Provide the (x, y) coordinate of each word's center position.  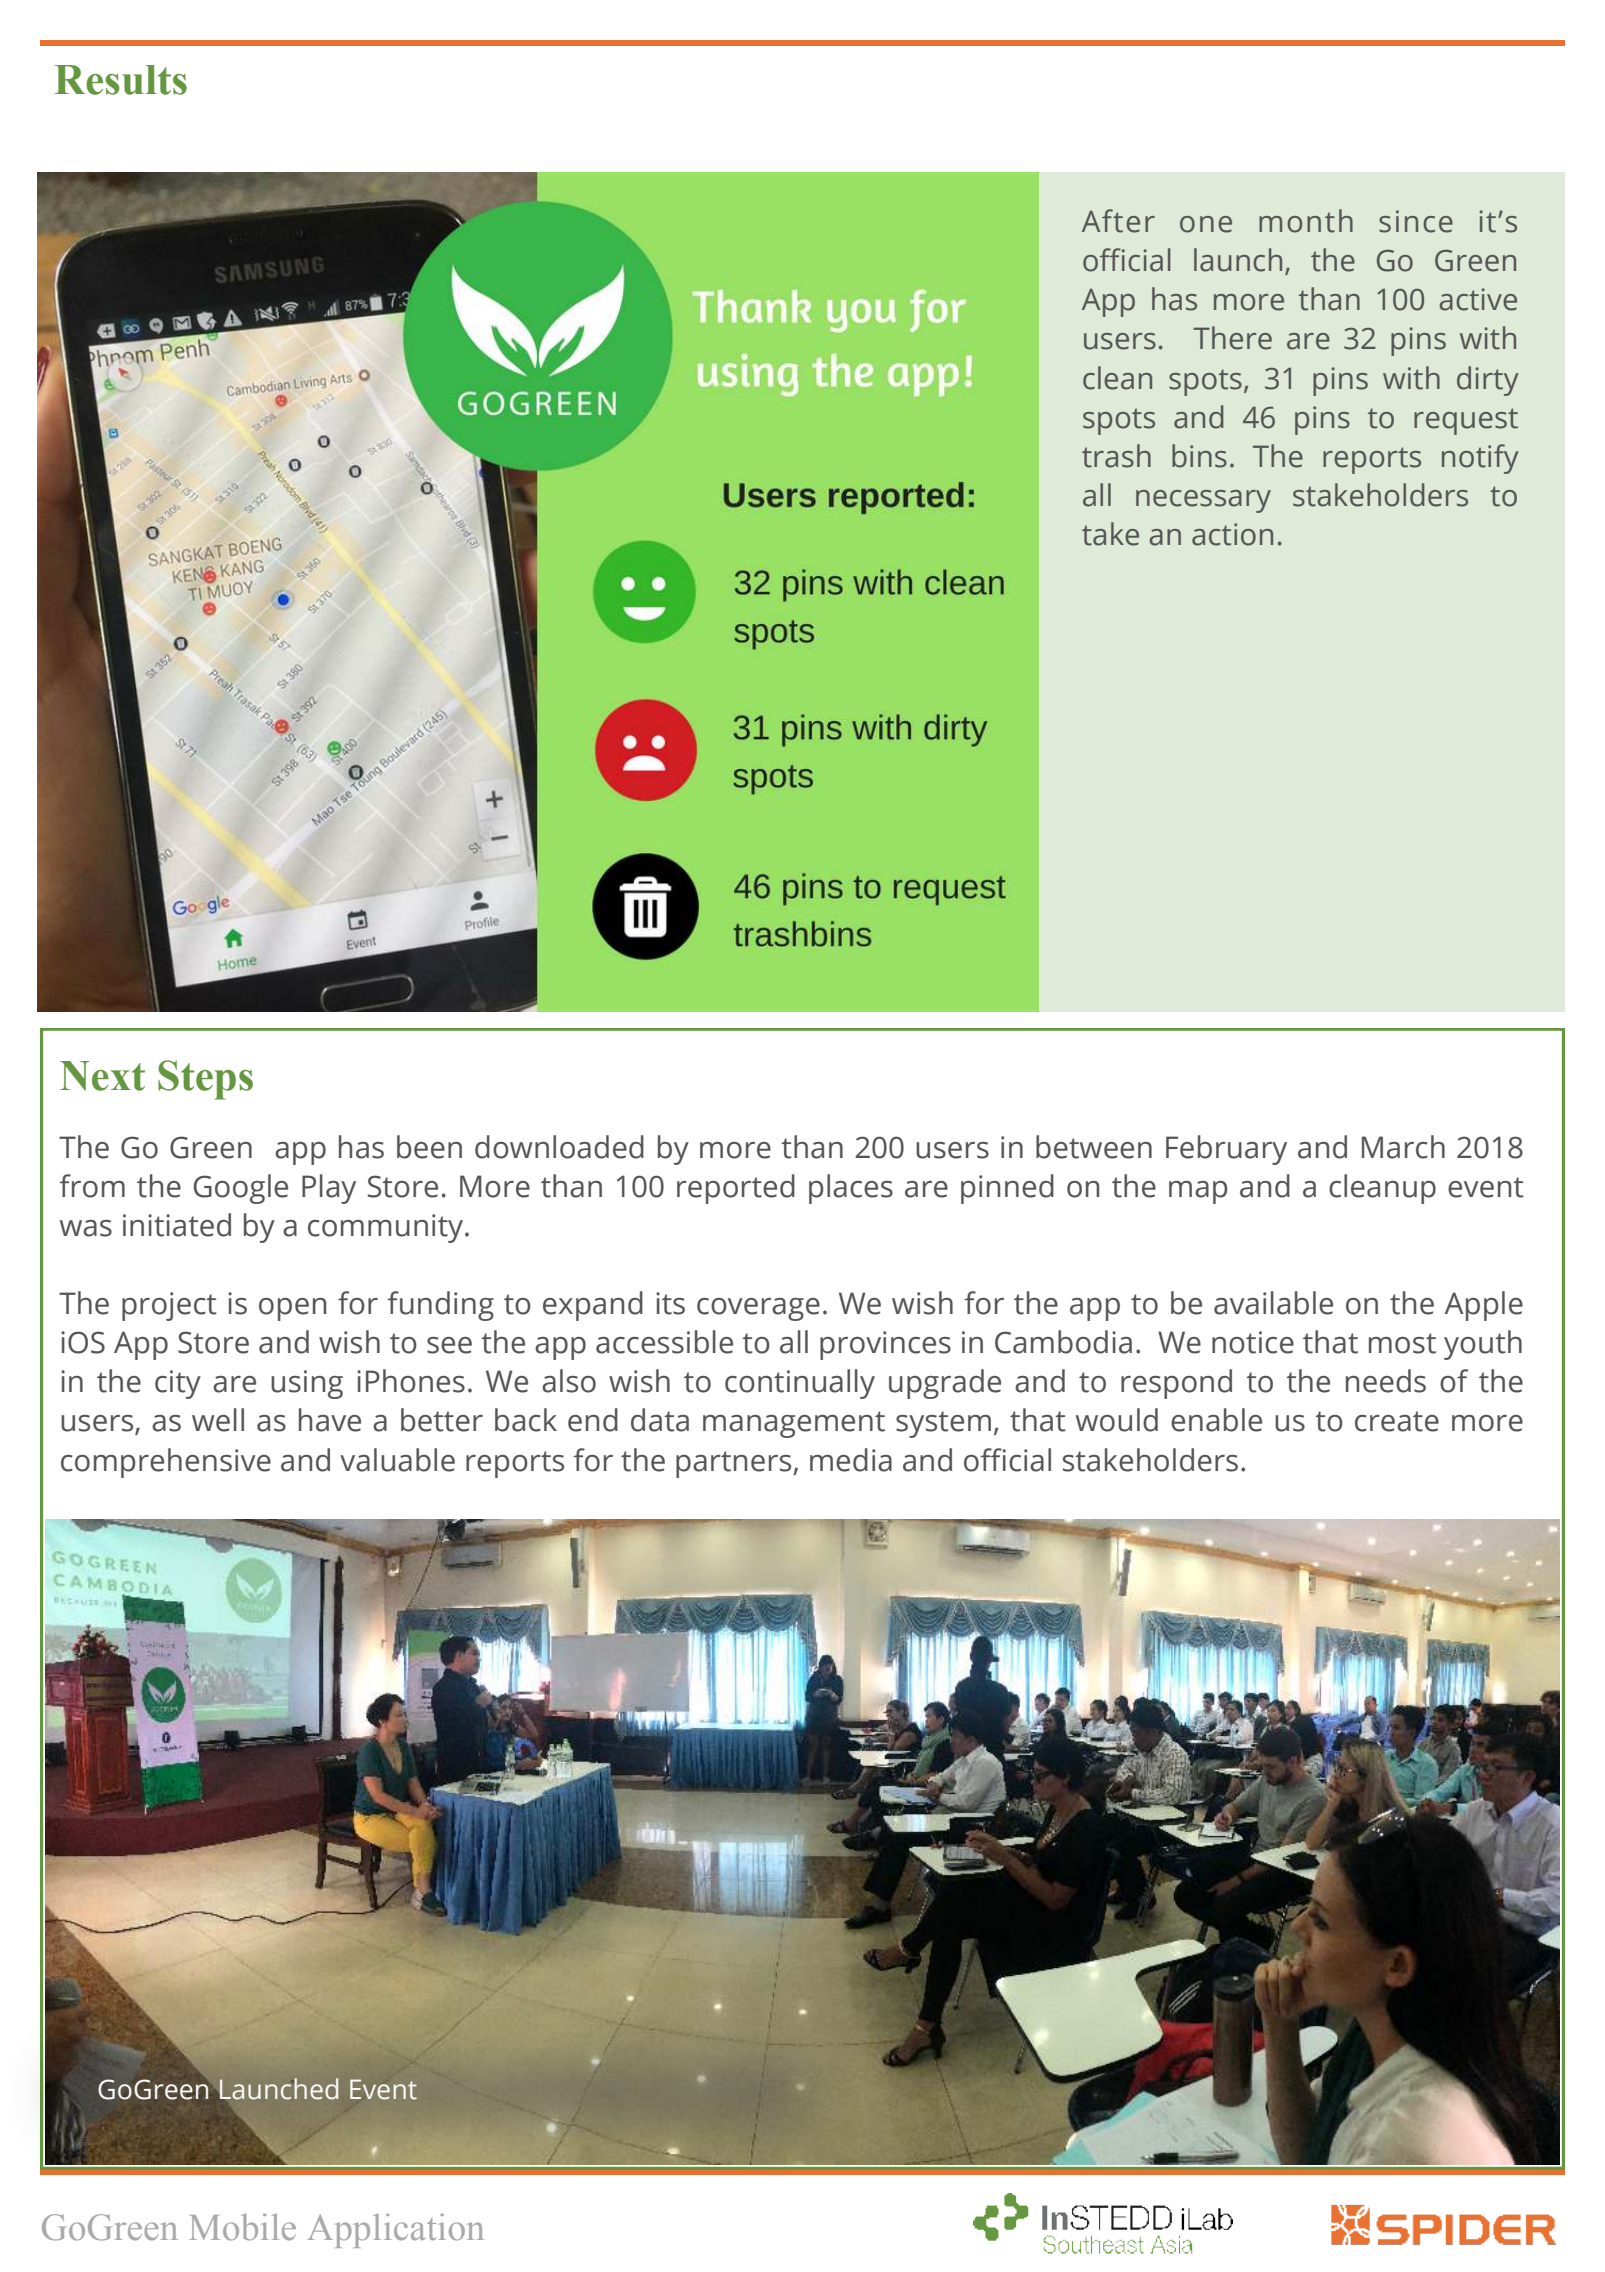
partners (735, 1464)
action (1232, 534)
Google (241, 1189)
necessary (1203, 501)
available (1273, 1303)
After (1118, 221)
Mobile (242, 2227)
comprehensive (166, 1463)
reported (736, 1189)
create (1397, 1421)
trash (1116, 456)
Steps (205, 1080)
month (1306, 221)
